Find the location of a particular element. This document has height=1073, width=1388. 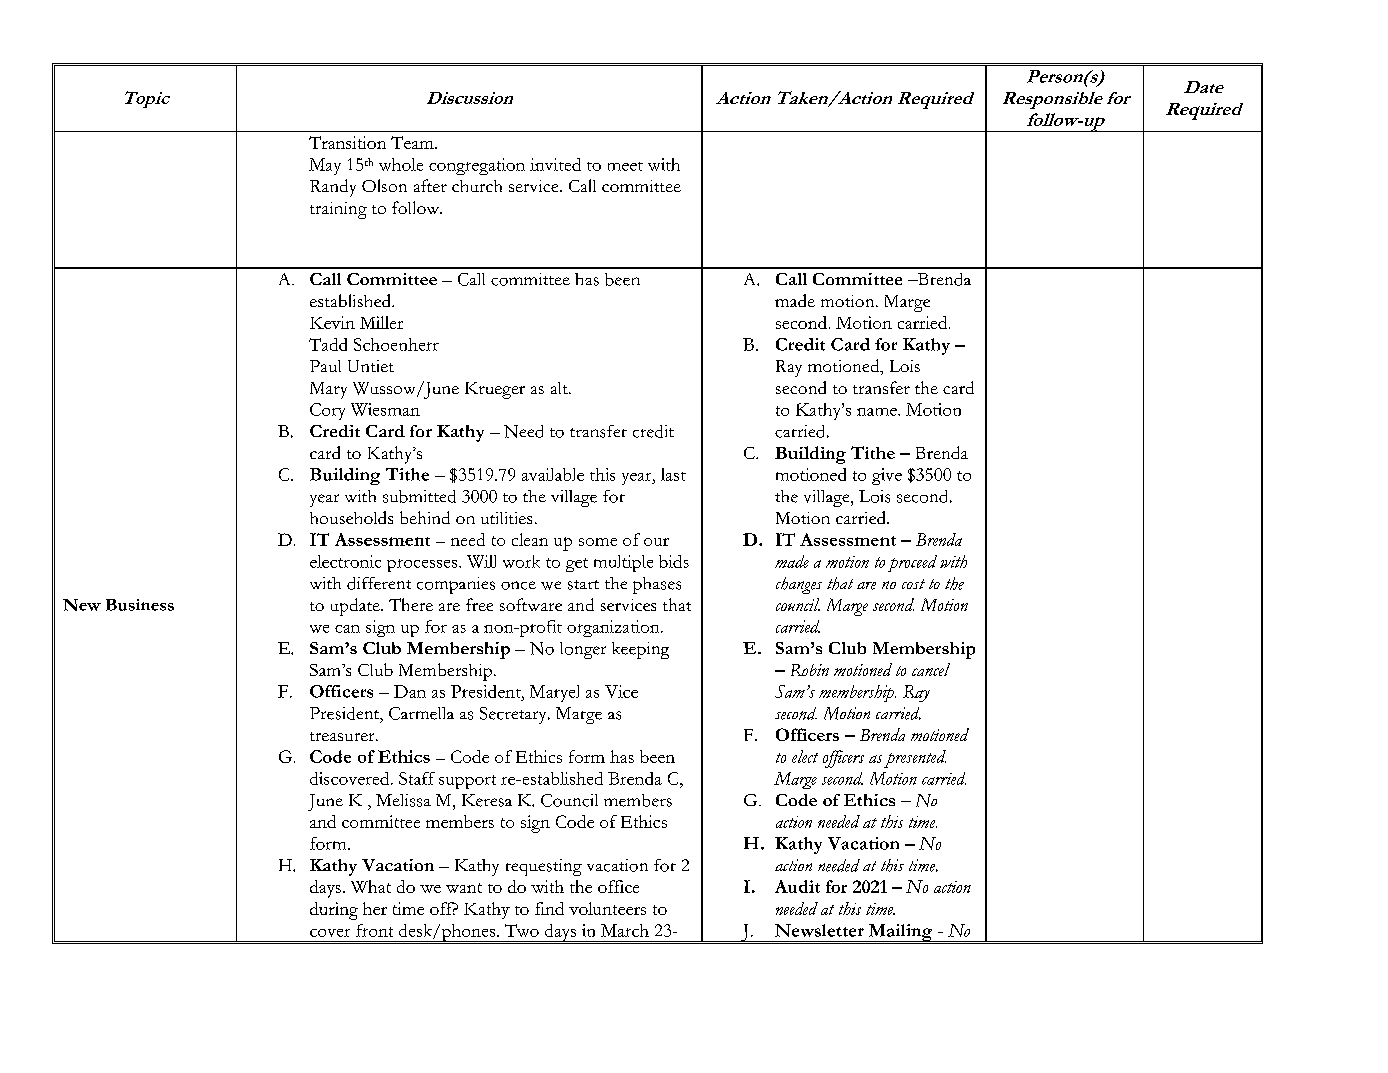

Paul is located at coordinates (325, 366).
